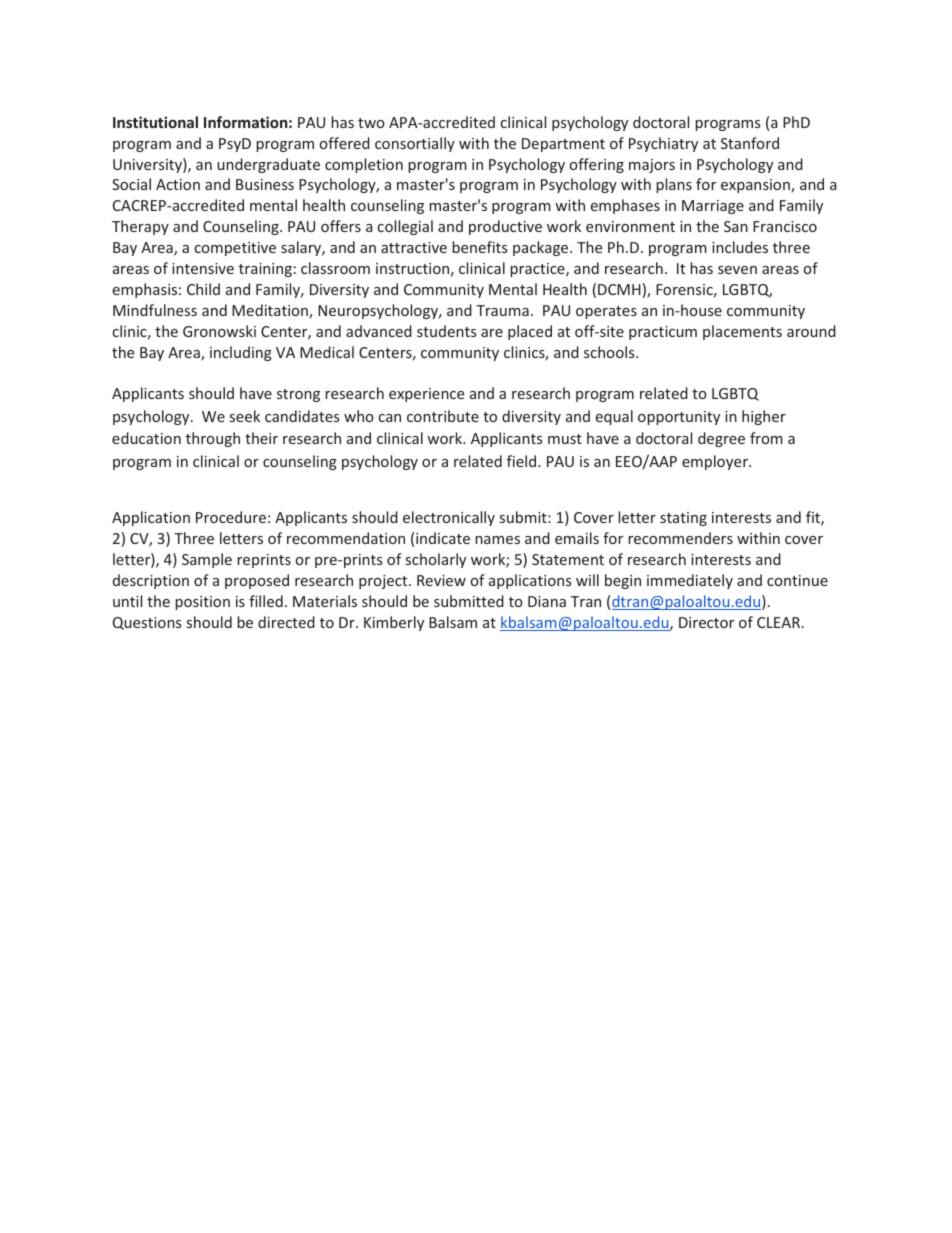  I want to click on Sample, so click(207, 560).
